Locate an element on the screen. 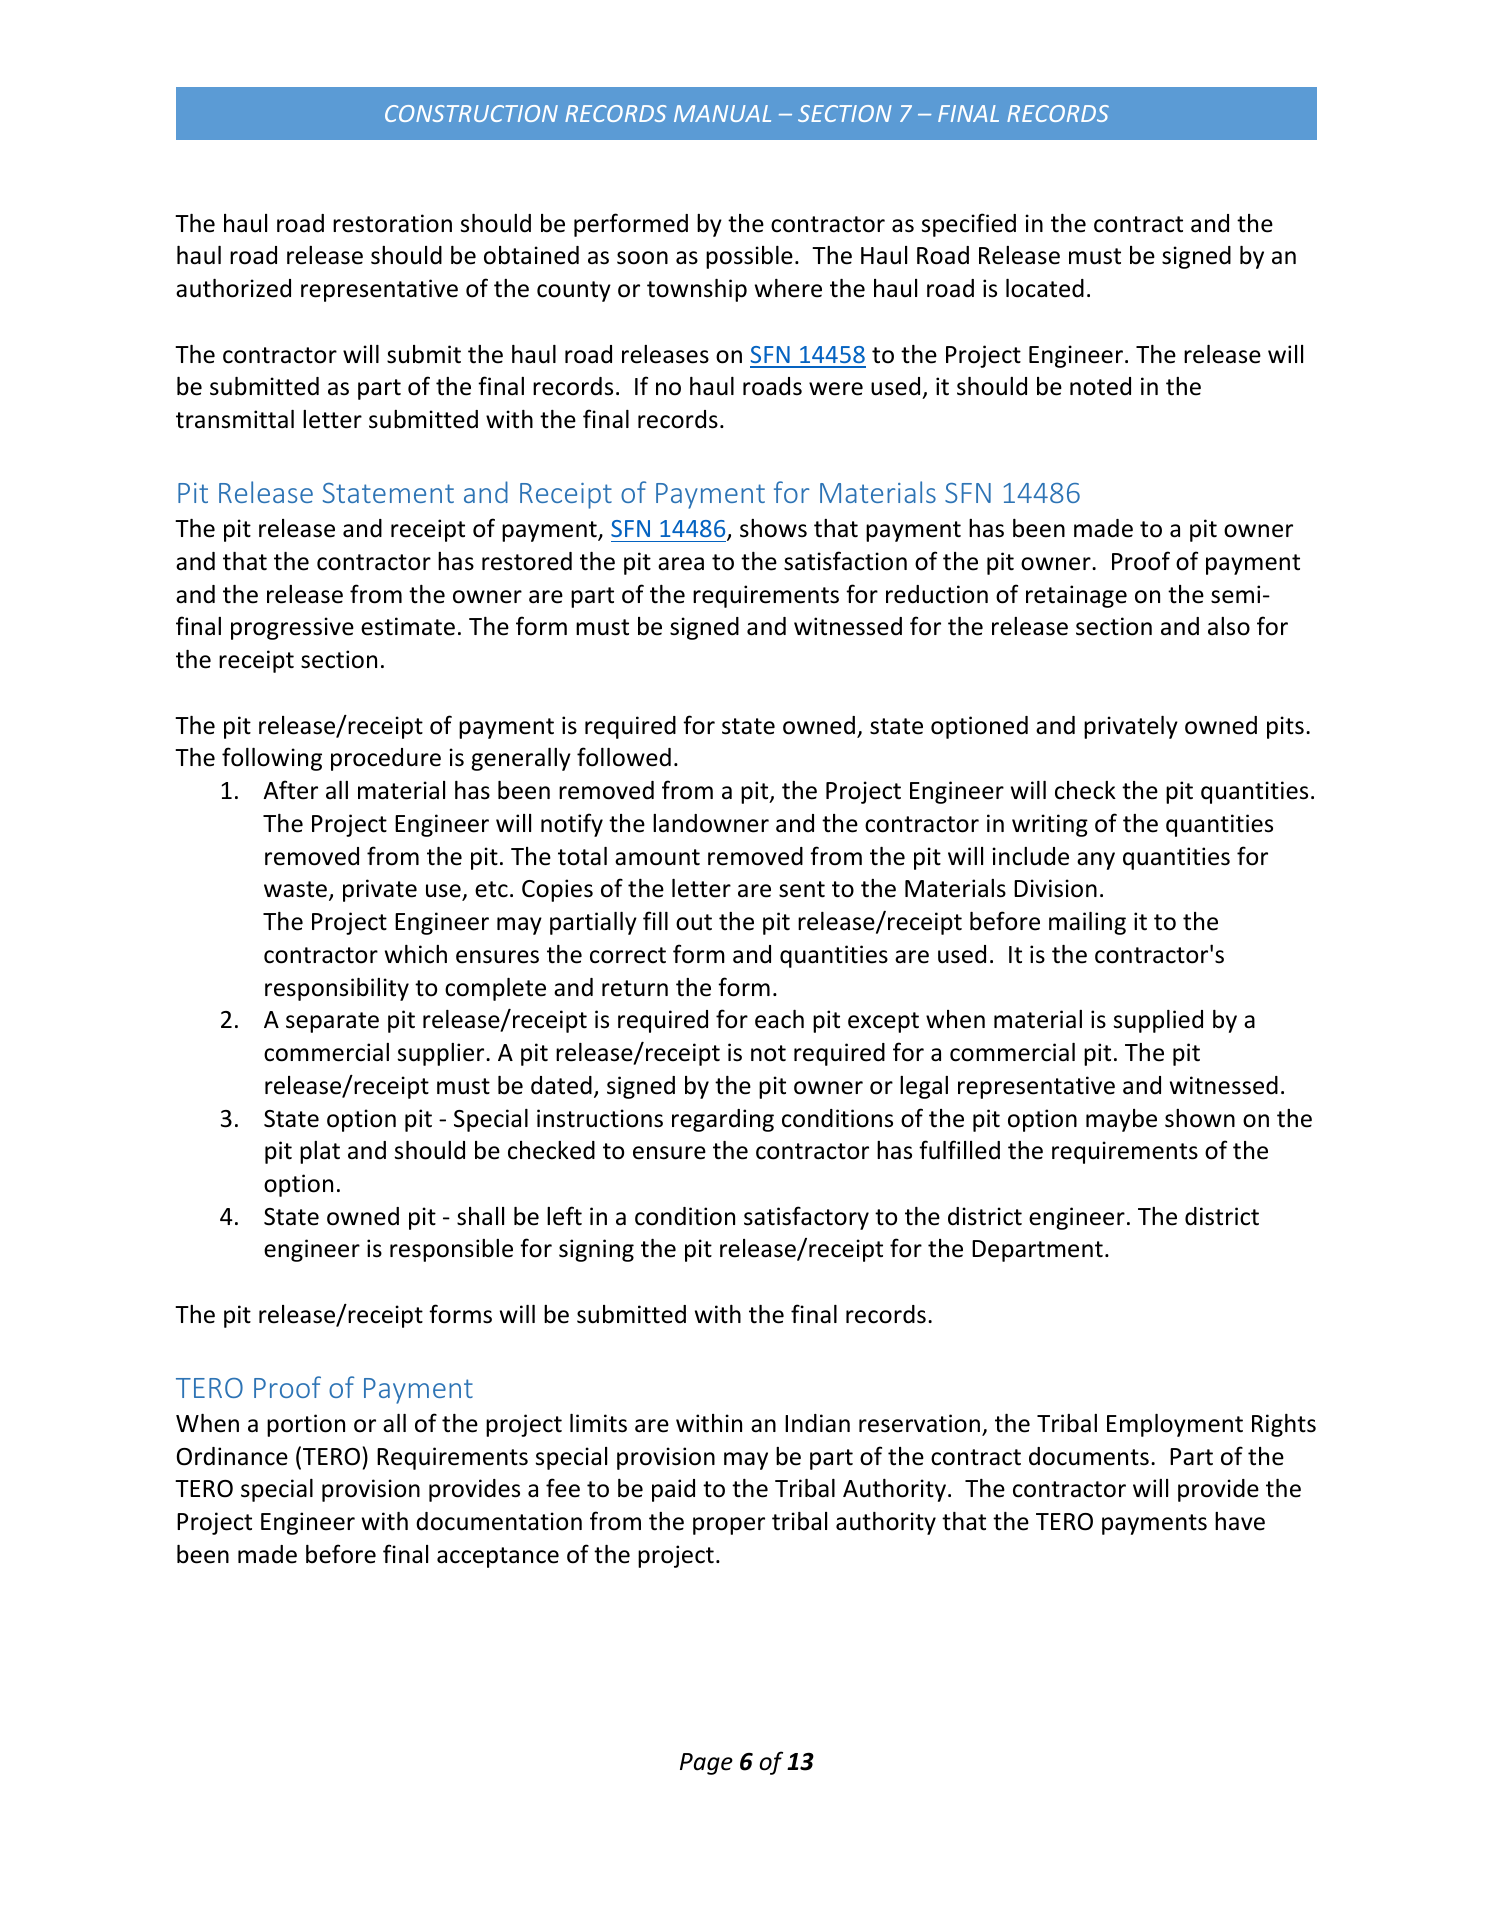 The height and width of the screenshot is (1931, 1493). mailing is located at coordinates (1087, 923).
